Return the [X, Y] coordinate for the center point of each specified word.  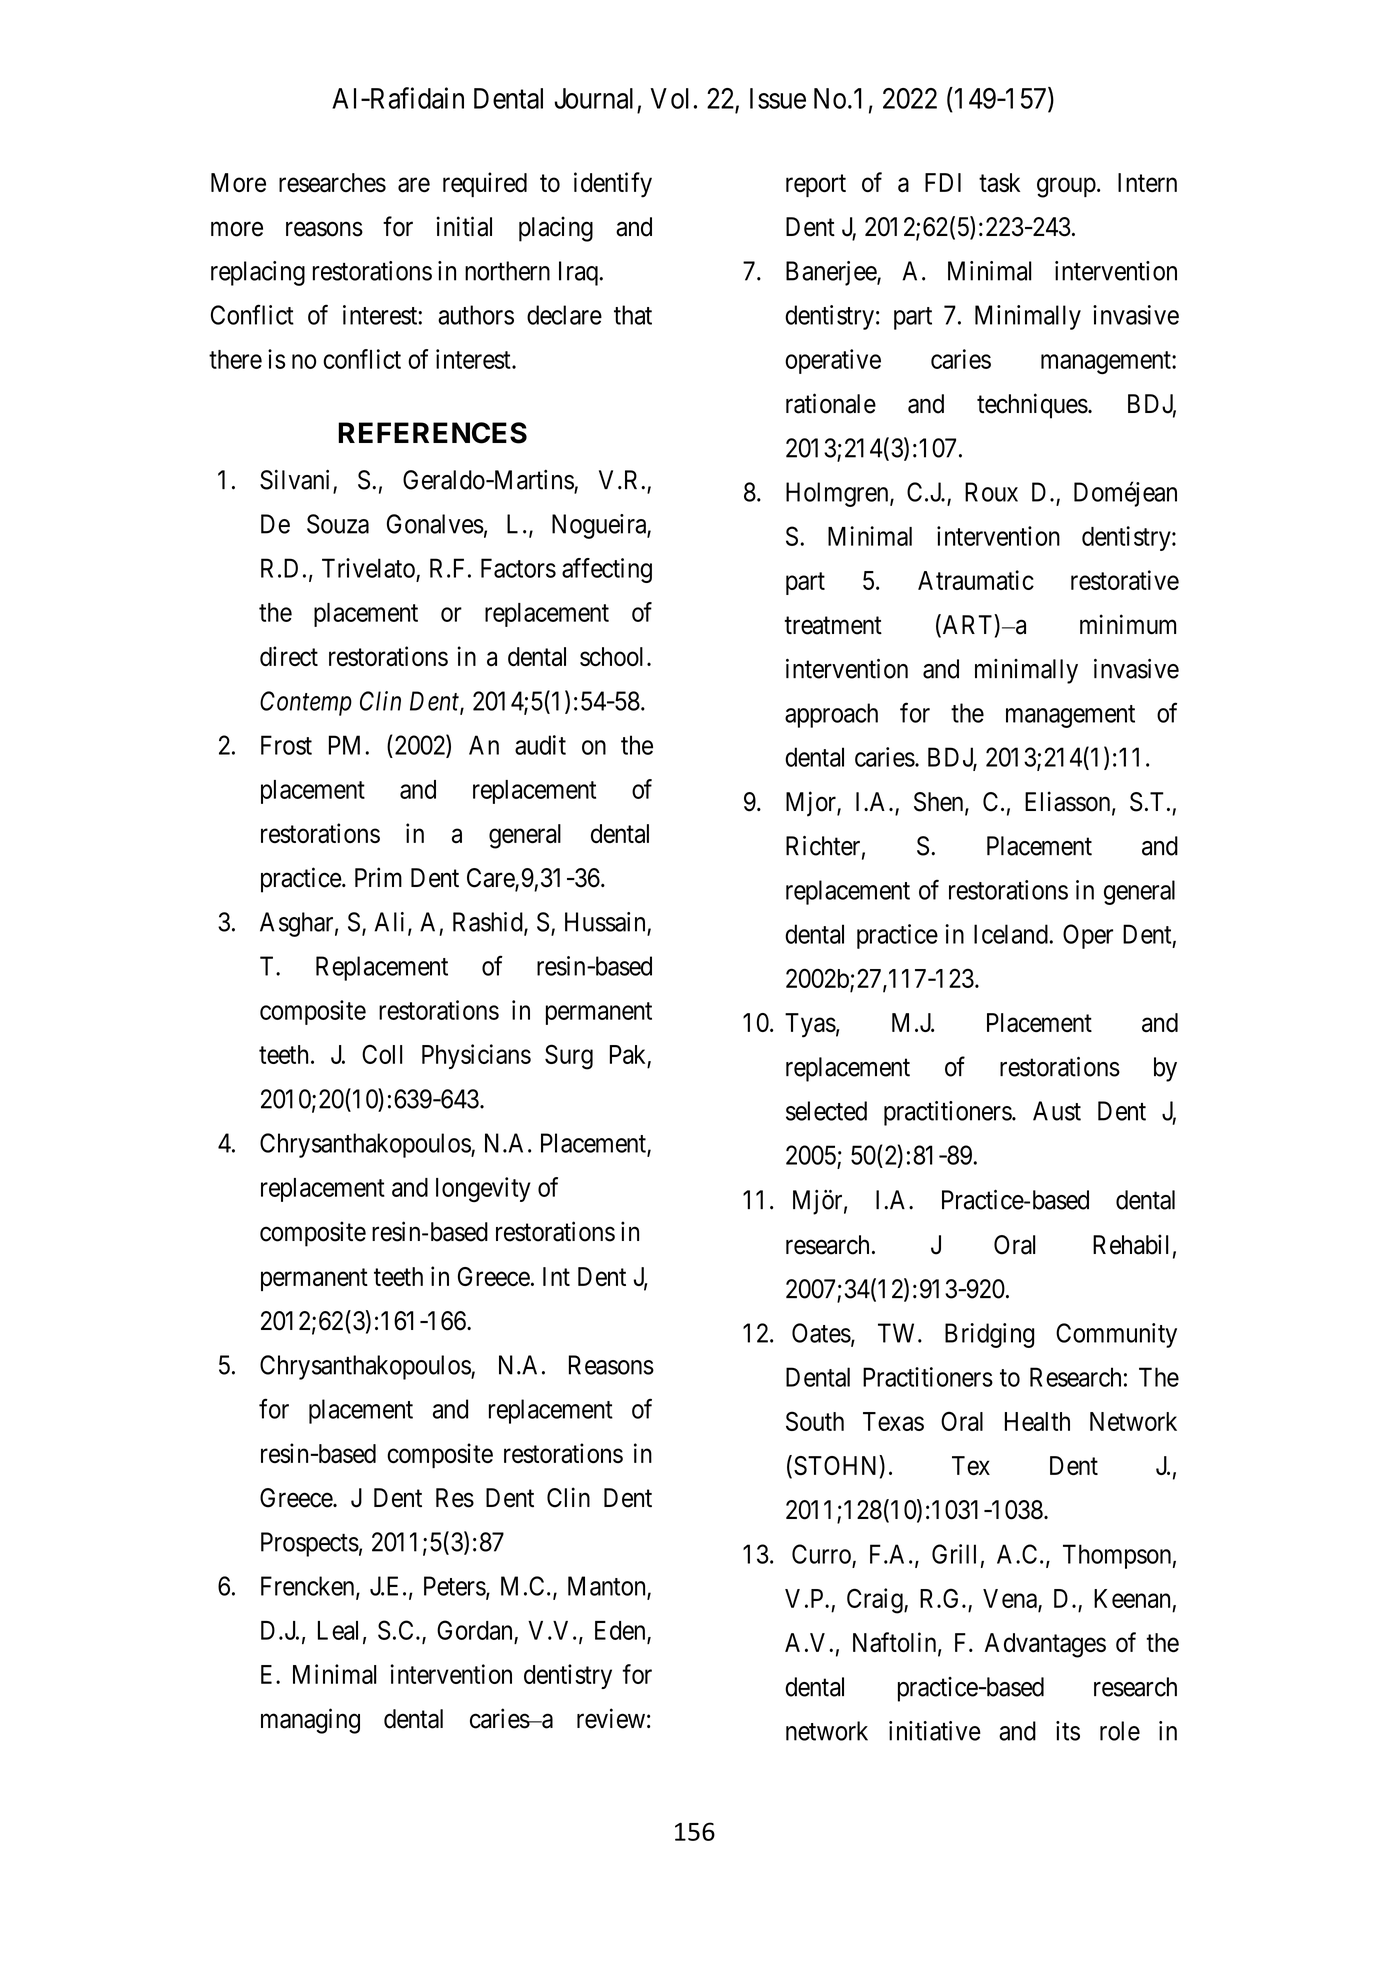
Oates [821, 1333]
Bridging [989, 1335]
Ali [389, 922]
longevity [483, 1189]
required [485, 184]
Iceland [1011, 934]
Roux [991, 492]
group [1066, 188]
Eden [621, 1631]
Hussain [605, 922]
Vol [669, 98]
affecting [607, 570]
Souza [338, 524]
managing [310, 1721]
